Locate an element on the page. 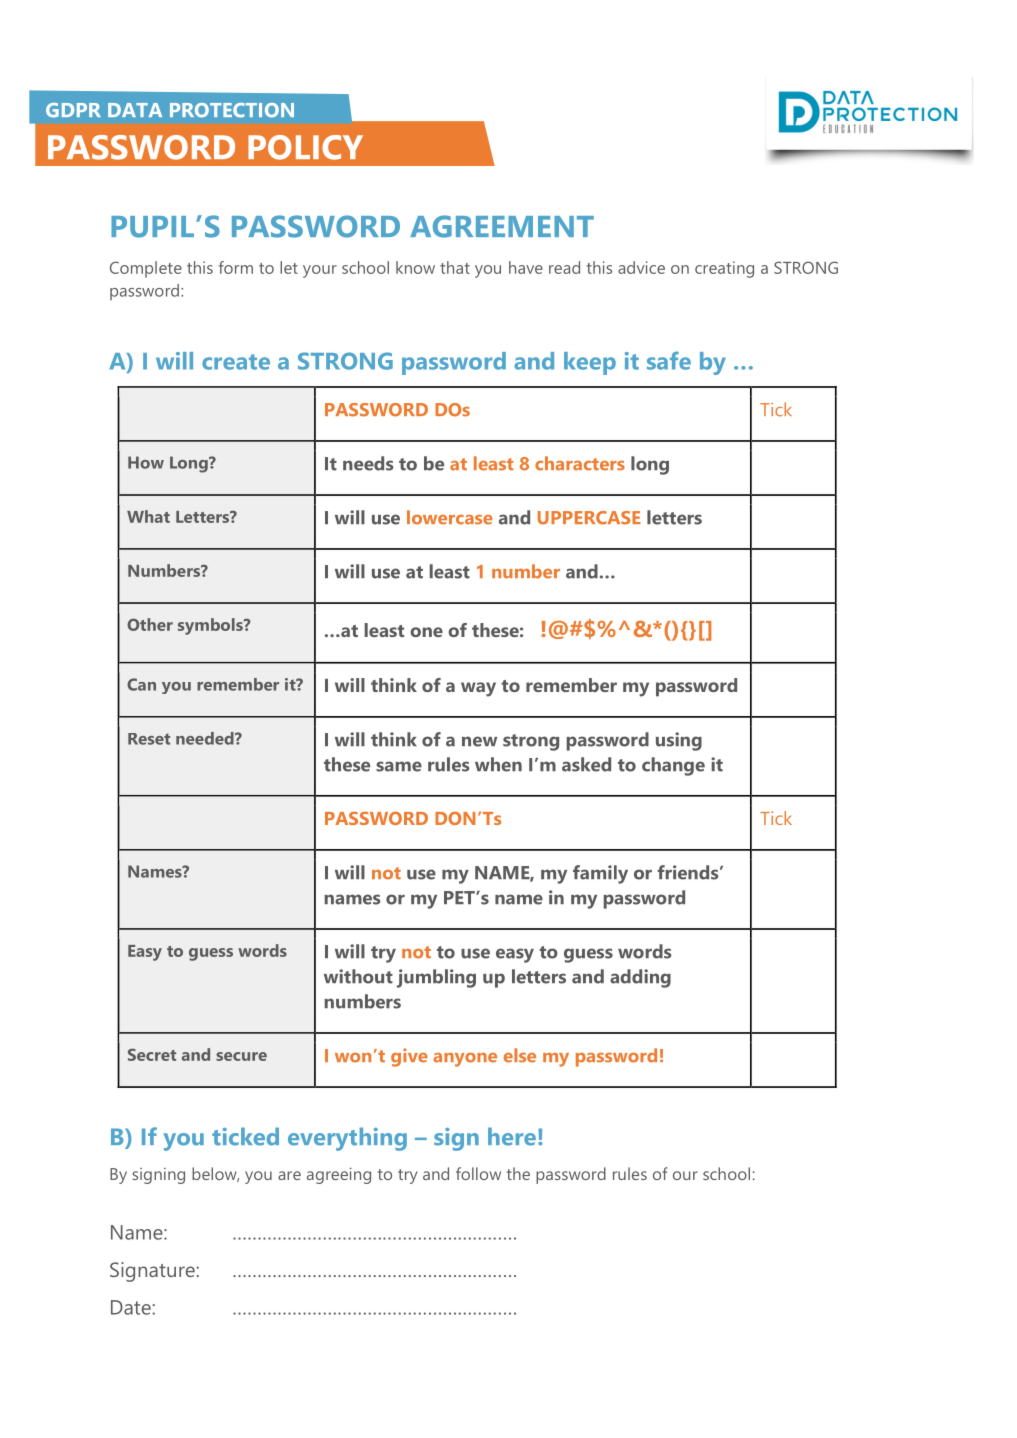  advice is located at coordinates (641, 267).
